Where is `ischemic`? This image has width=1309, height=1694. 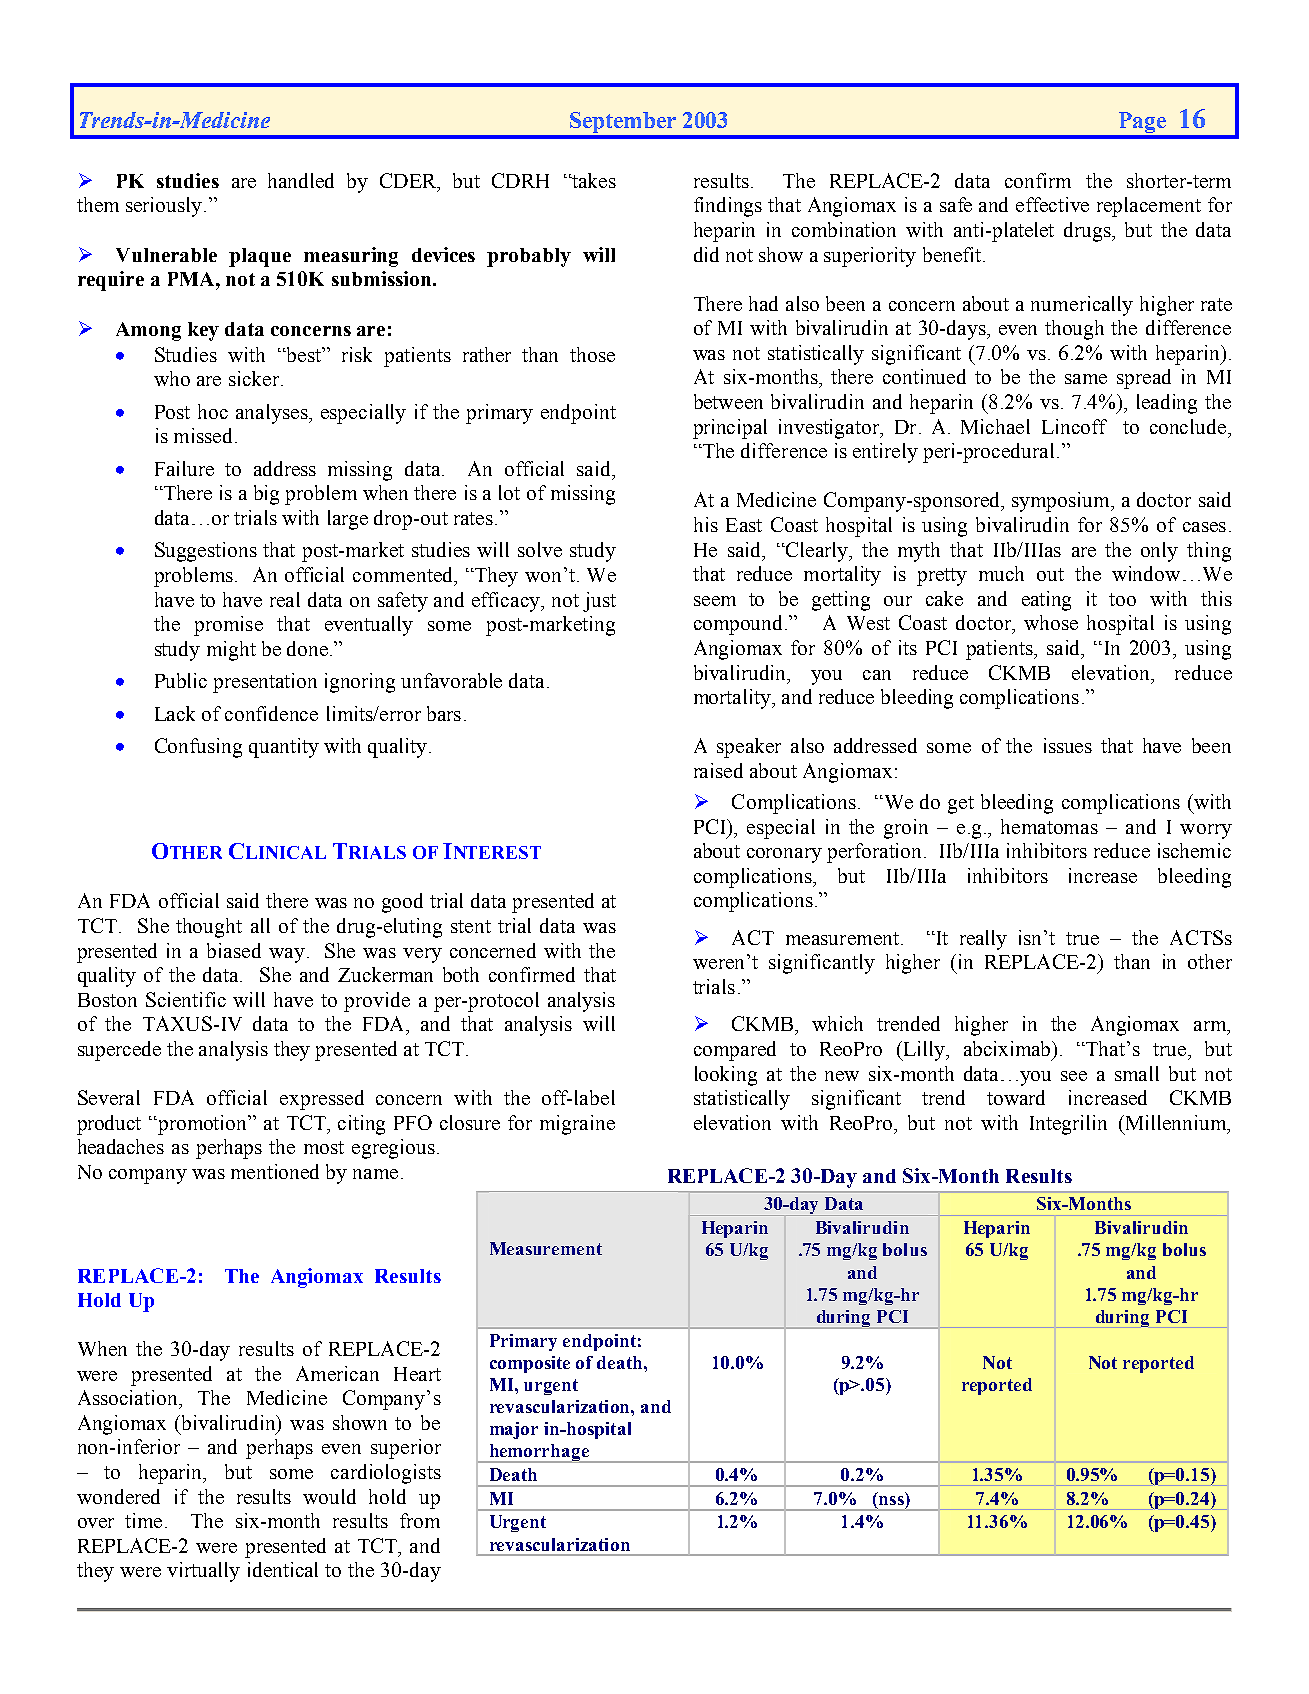
ischemic is located at coordinates (1194, 850).
